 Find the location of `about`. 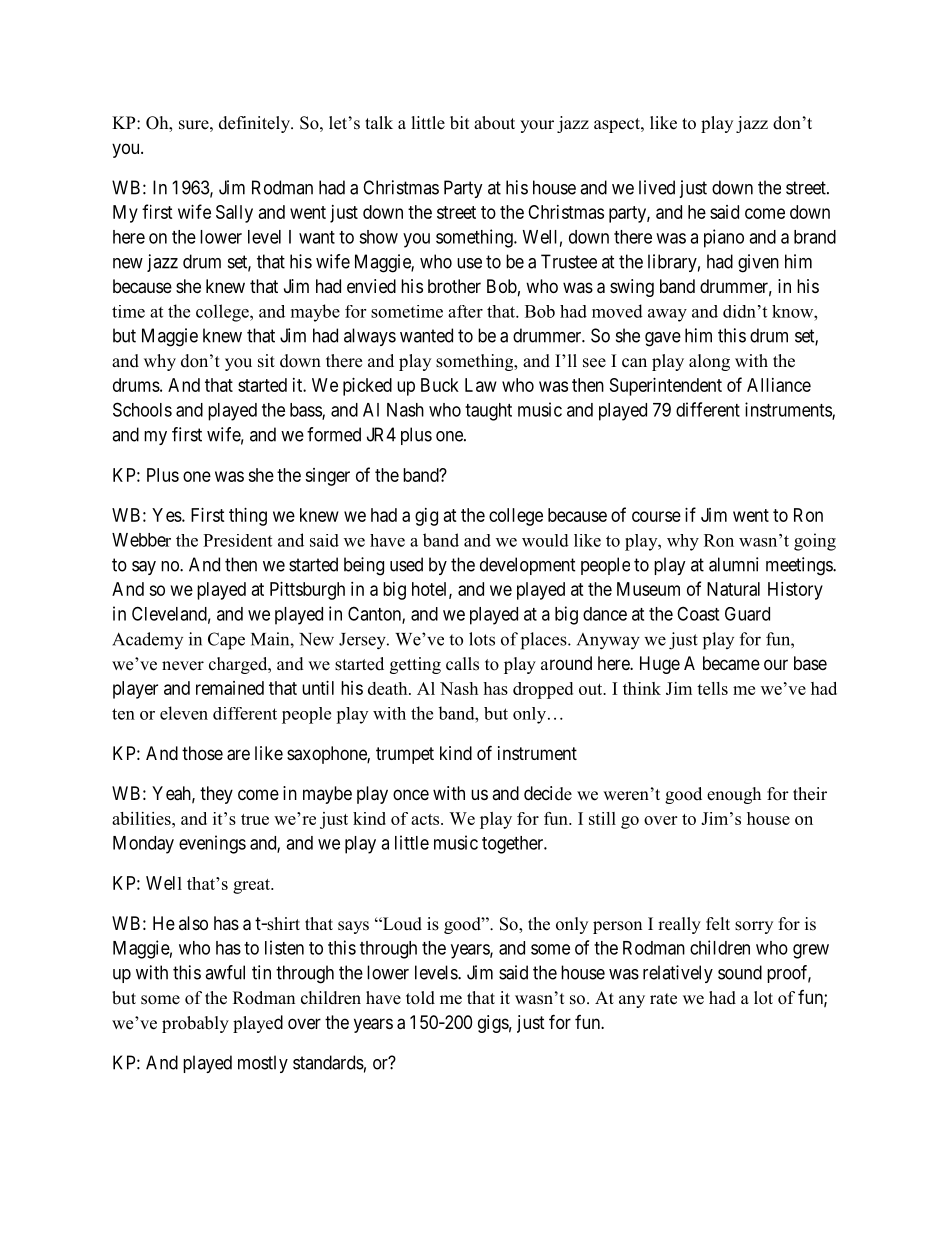

about is located at coordinates (494, 123).
